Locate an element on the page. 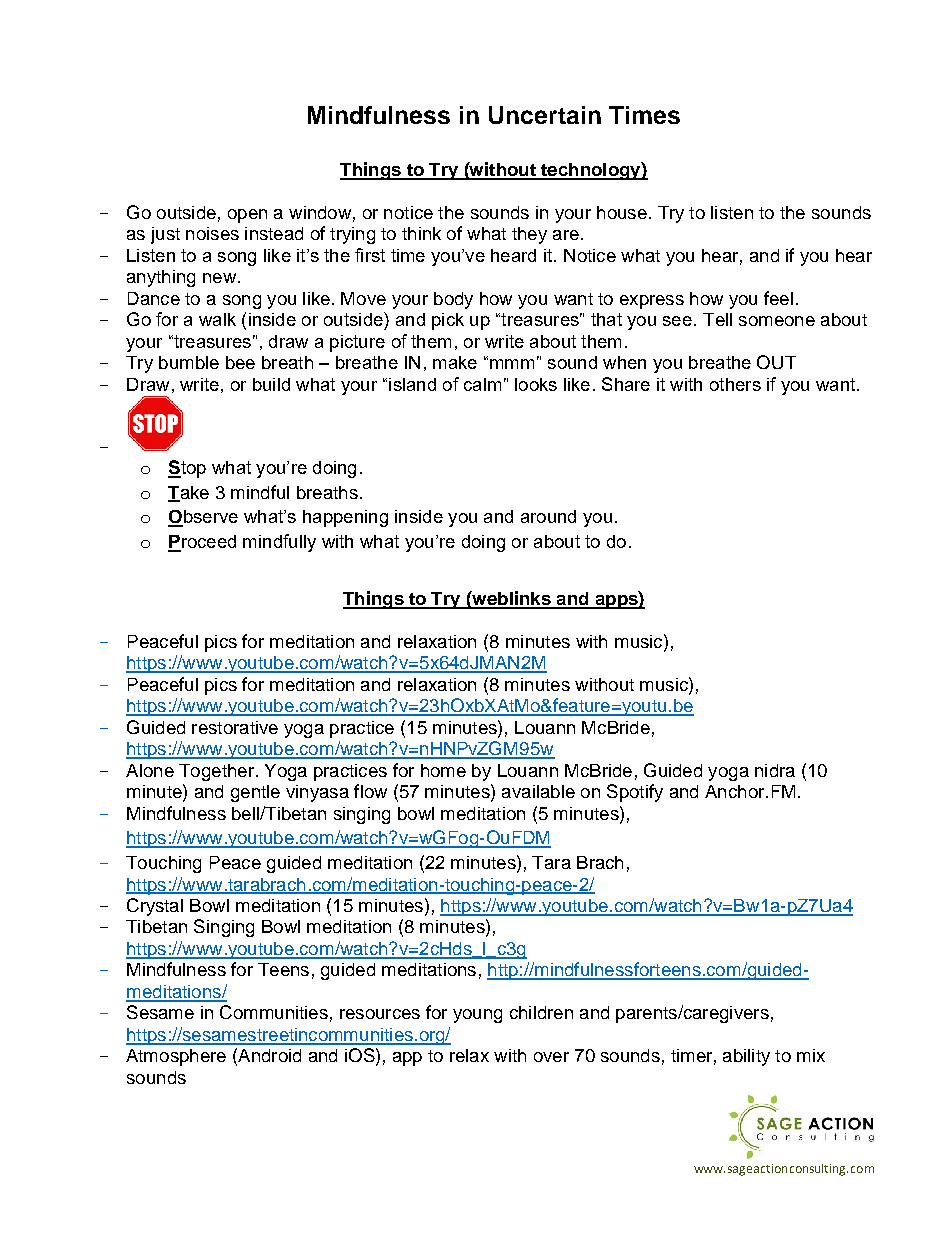 The height and width of the document is (1233, 952). pick is located at coordinates (448, 321).
